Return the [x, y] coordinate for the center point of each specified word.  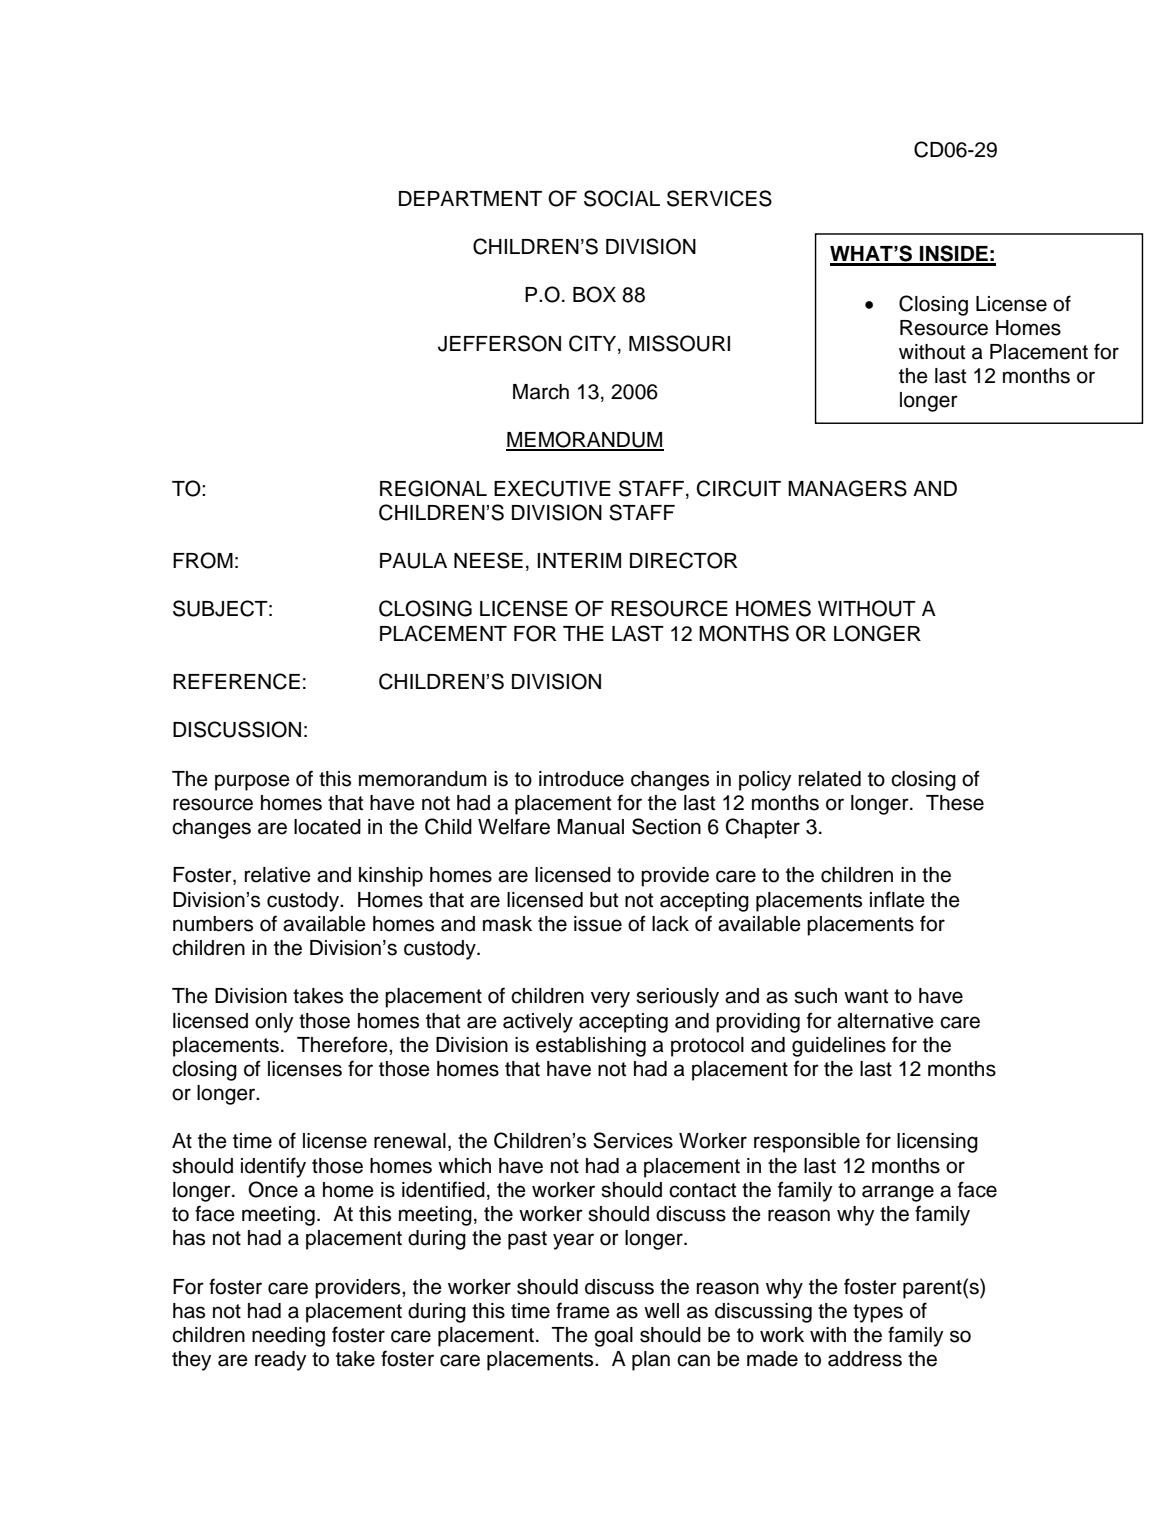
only [274, 1023]
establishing [591, 1047]
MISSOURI [679, 343]
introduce [581, 779]
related [830, 779]
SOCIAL [622, 198]
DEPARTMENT [470, 198]
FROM [203, 560]
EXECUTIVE [552, 488]
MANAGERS [847, 488]
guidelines [839, 1047]
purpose [252, 782]
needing [288, 1337]
